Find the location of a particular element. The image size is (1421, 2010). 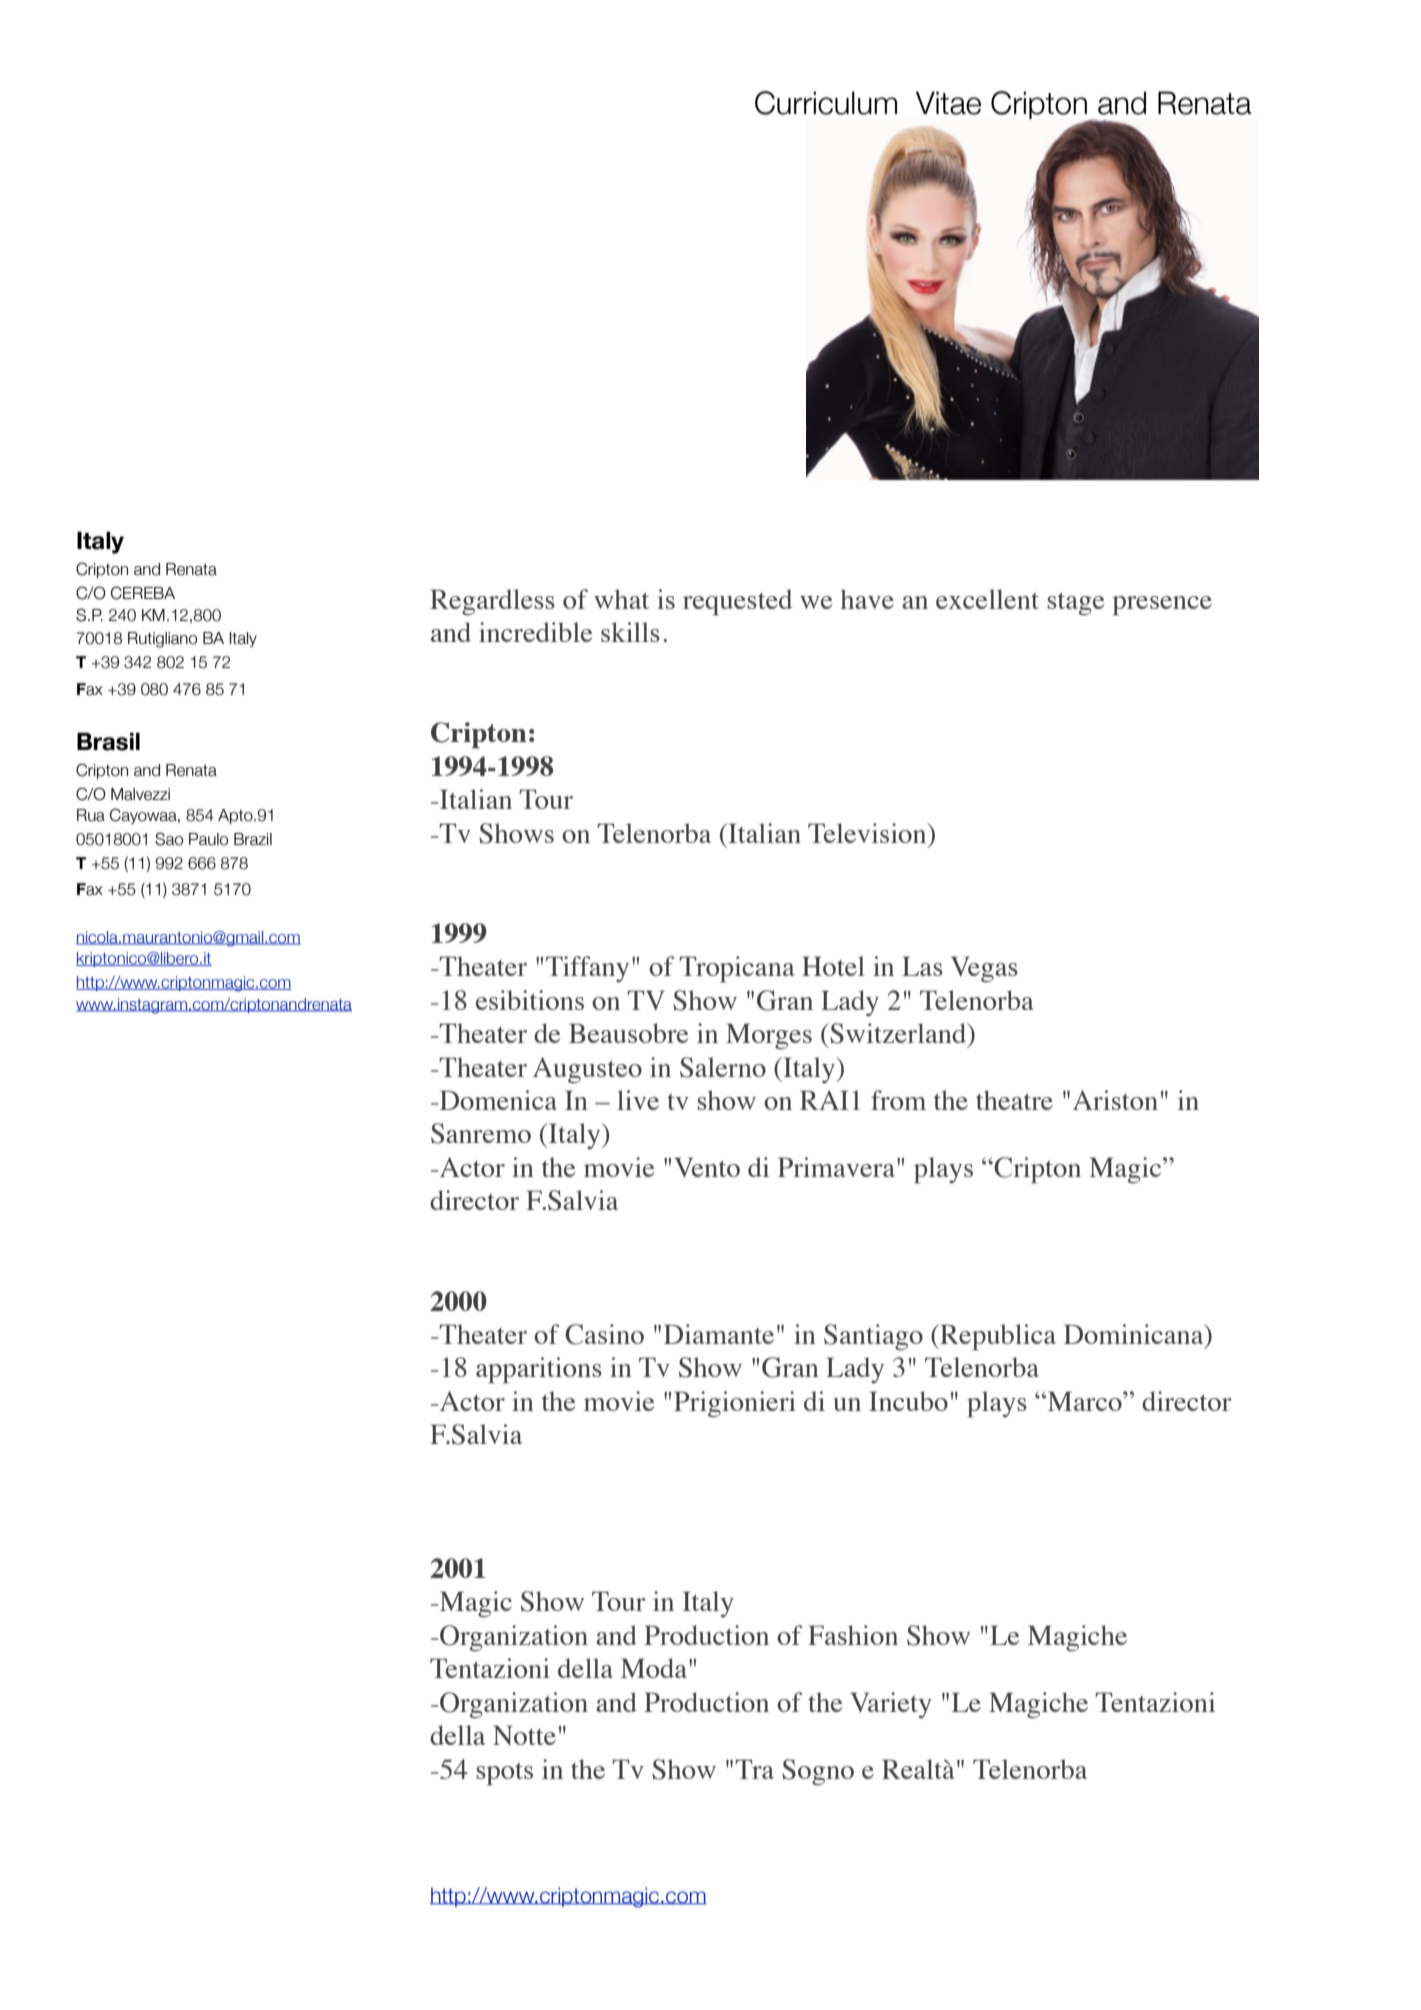

spots is located at coordinates (504, 1774).
